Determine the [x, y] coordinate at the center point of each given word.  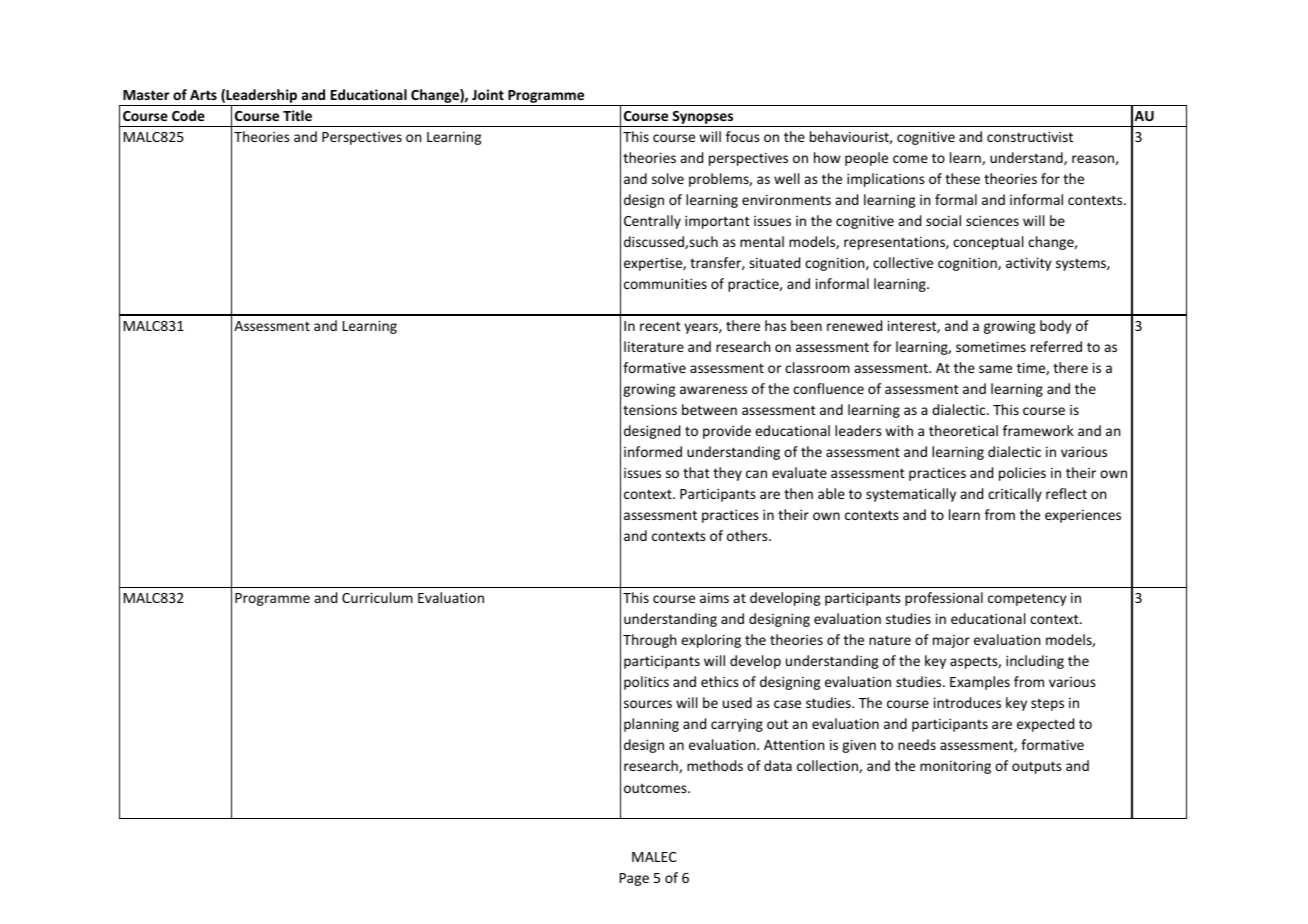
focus [743, 136]
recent [660, 326]
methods [715, 765]
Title [297, 115]
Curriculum [377, 597]
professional [944, 599]
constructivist [1030, 136]
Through [649, 641]
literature [654, 346]
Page [634, 879]
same [995, 369]
